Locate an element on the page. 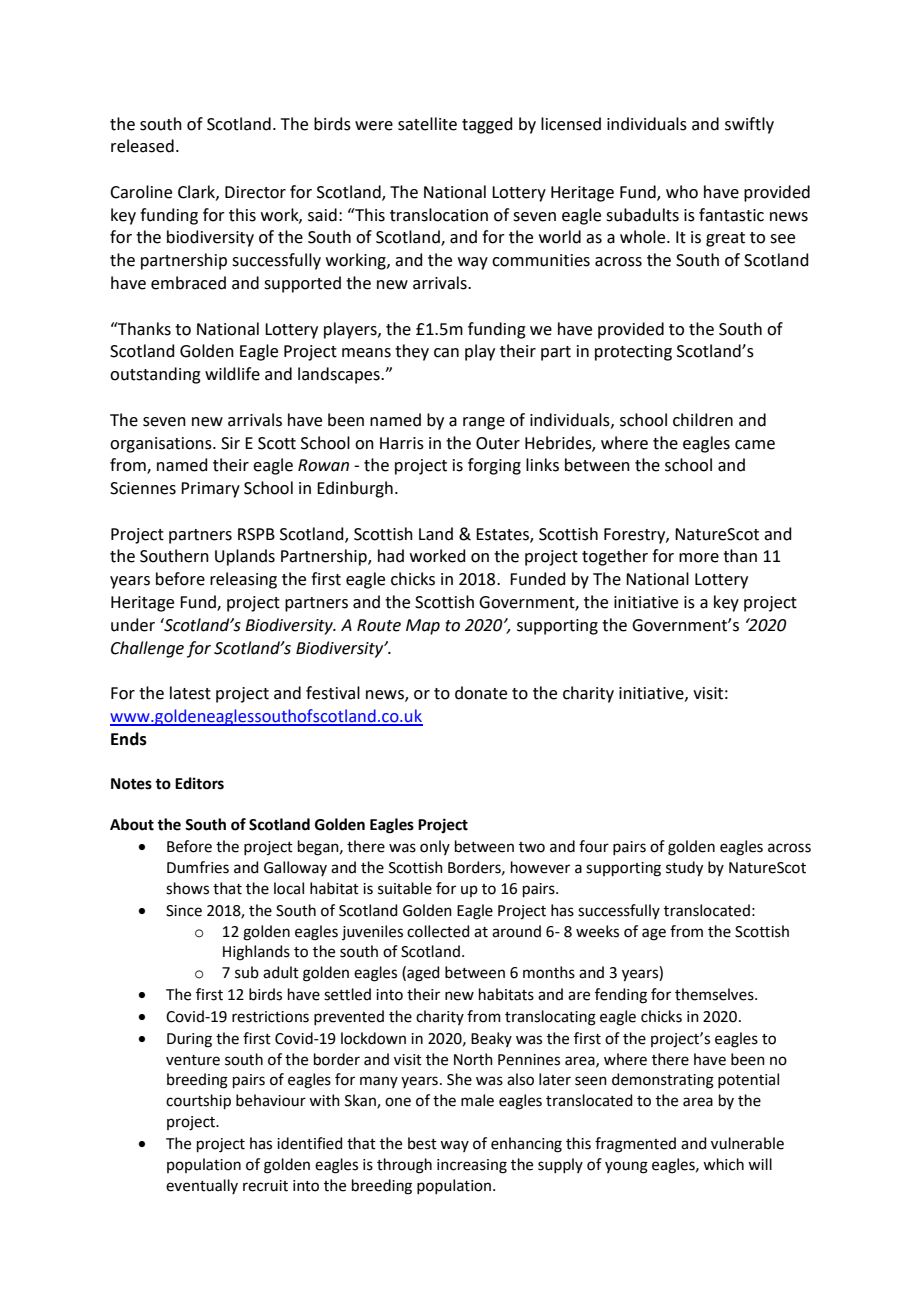 This document has width=924, height=1309. only is located at coordinates (435, 847).
